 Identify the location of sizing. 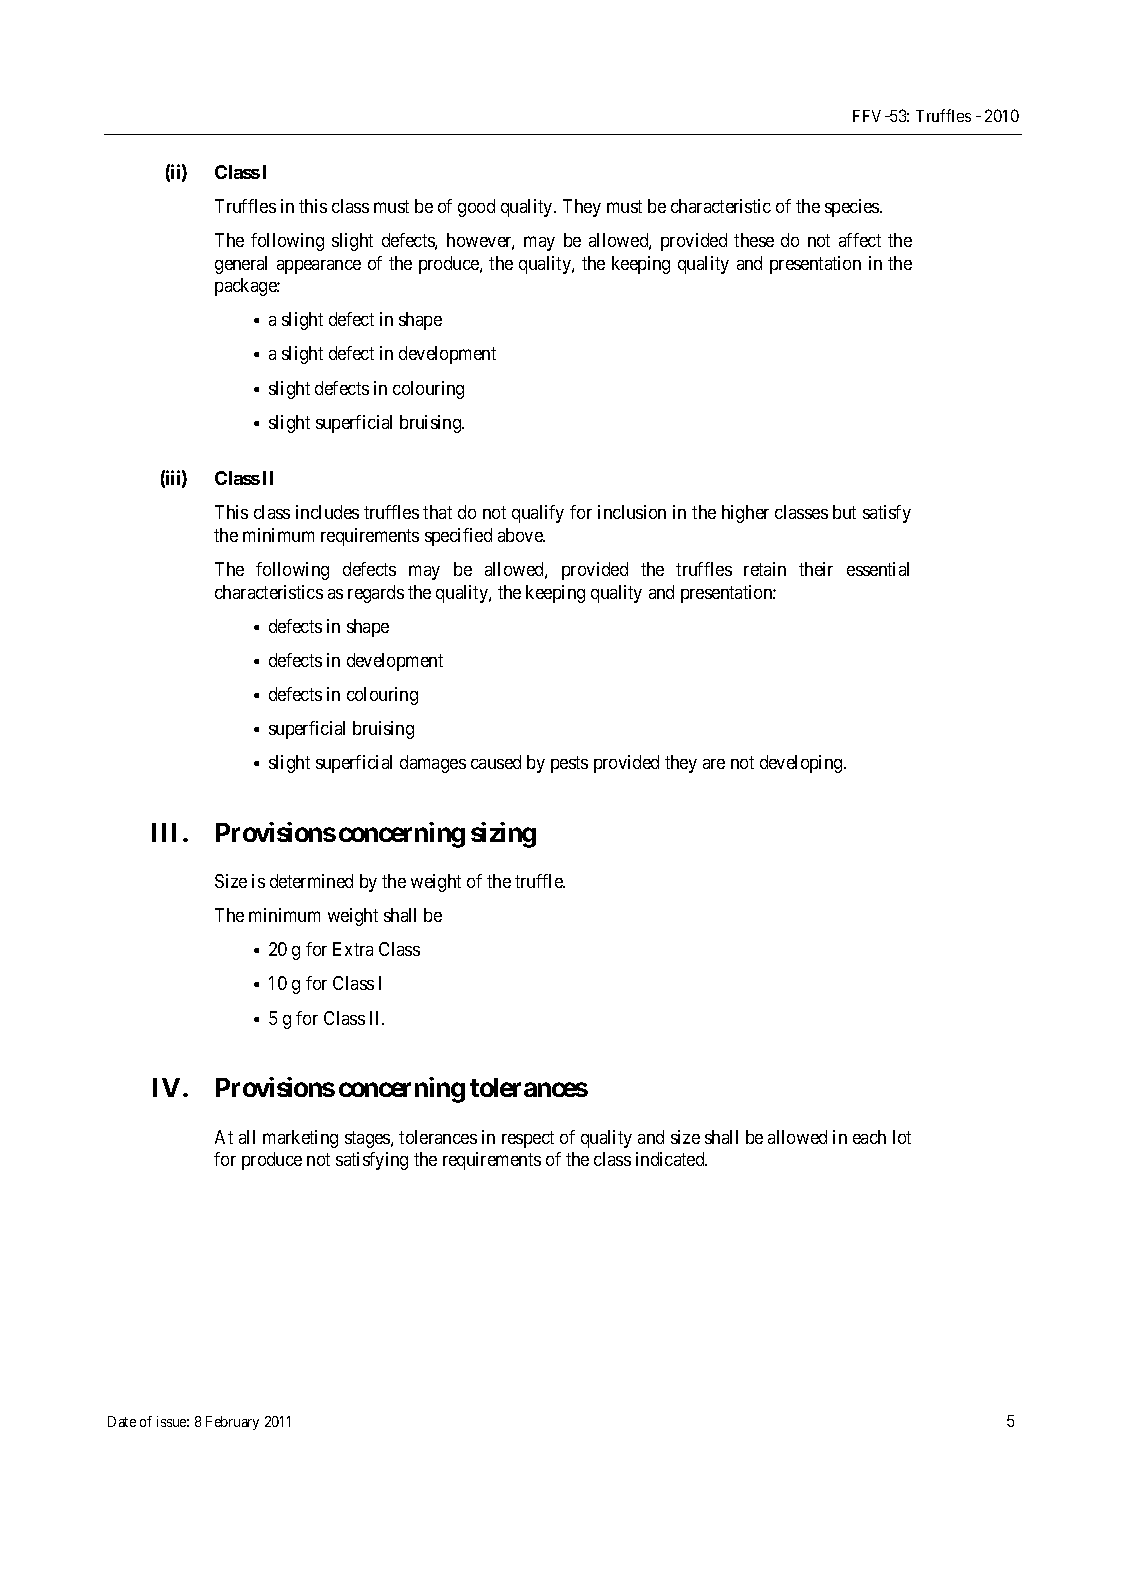
(503, 835).
